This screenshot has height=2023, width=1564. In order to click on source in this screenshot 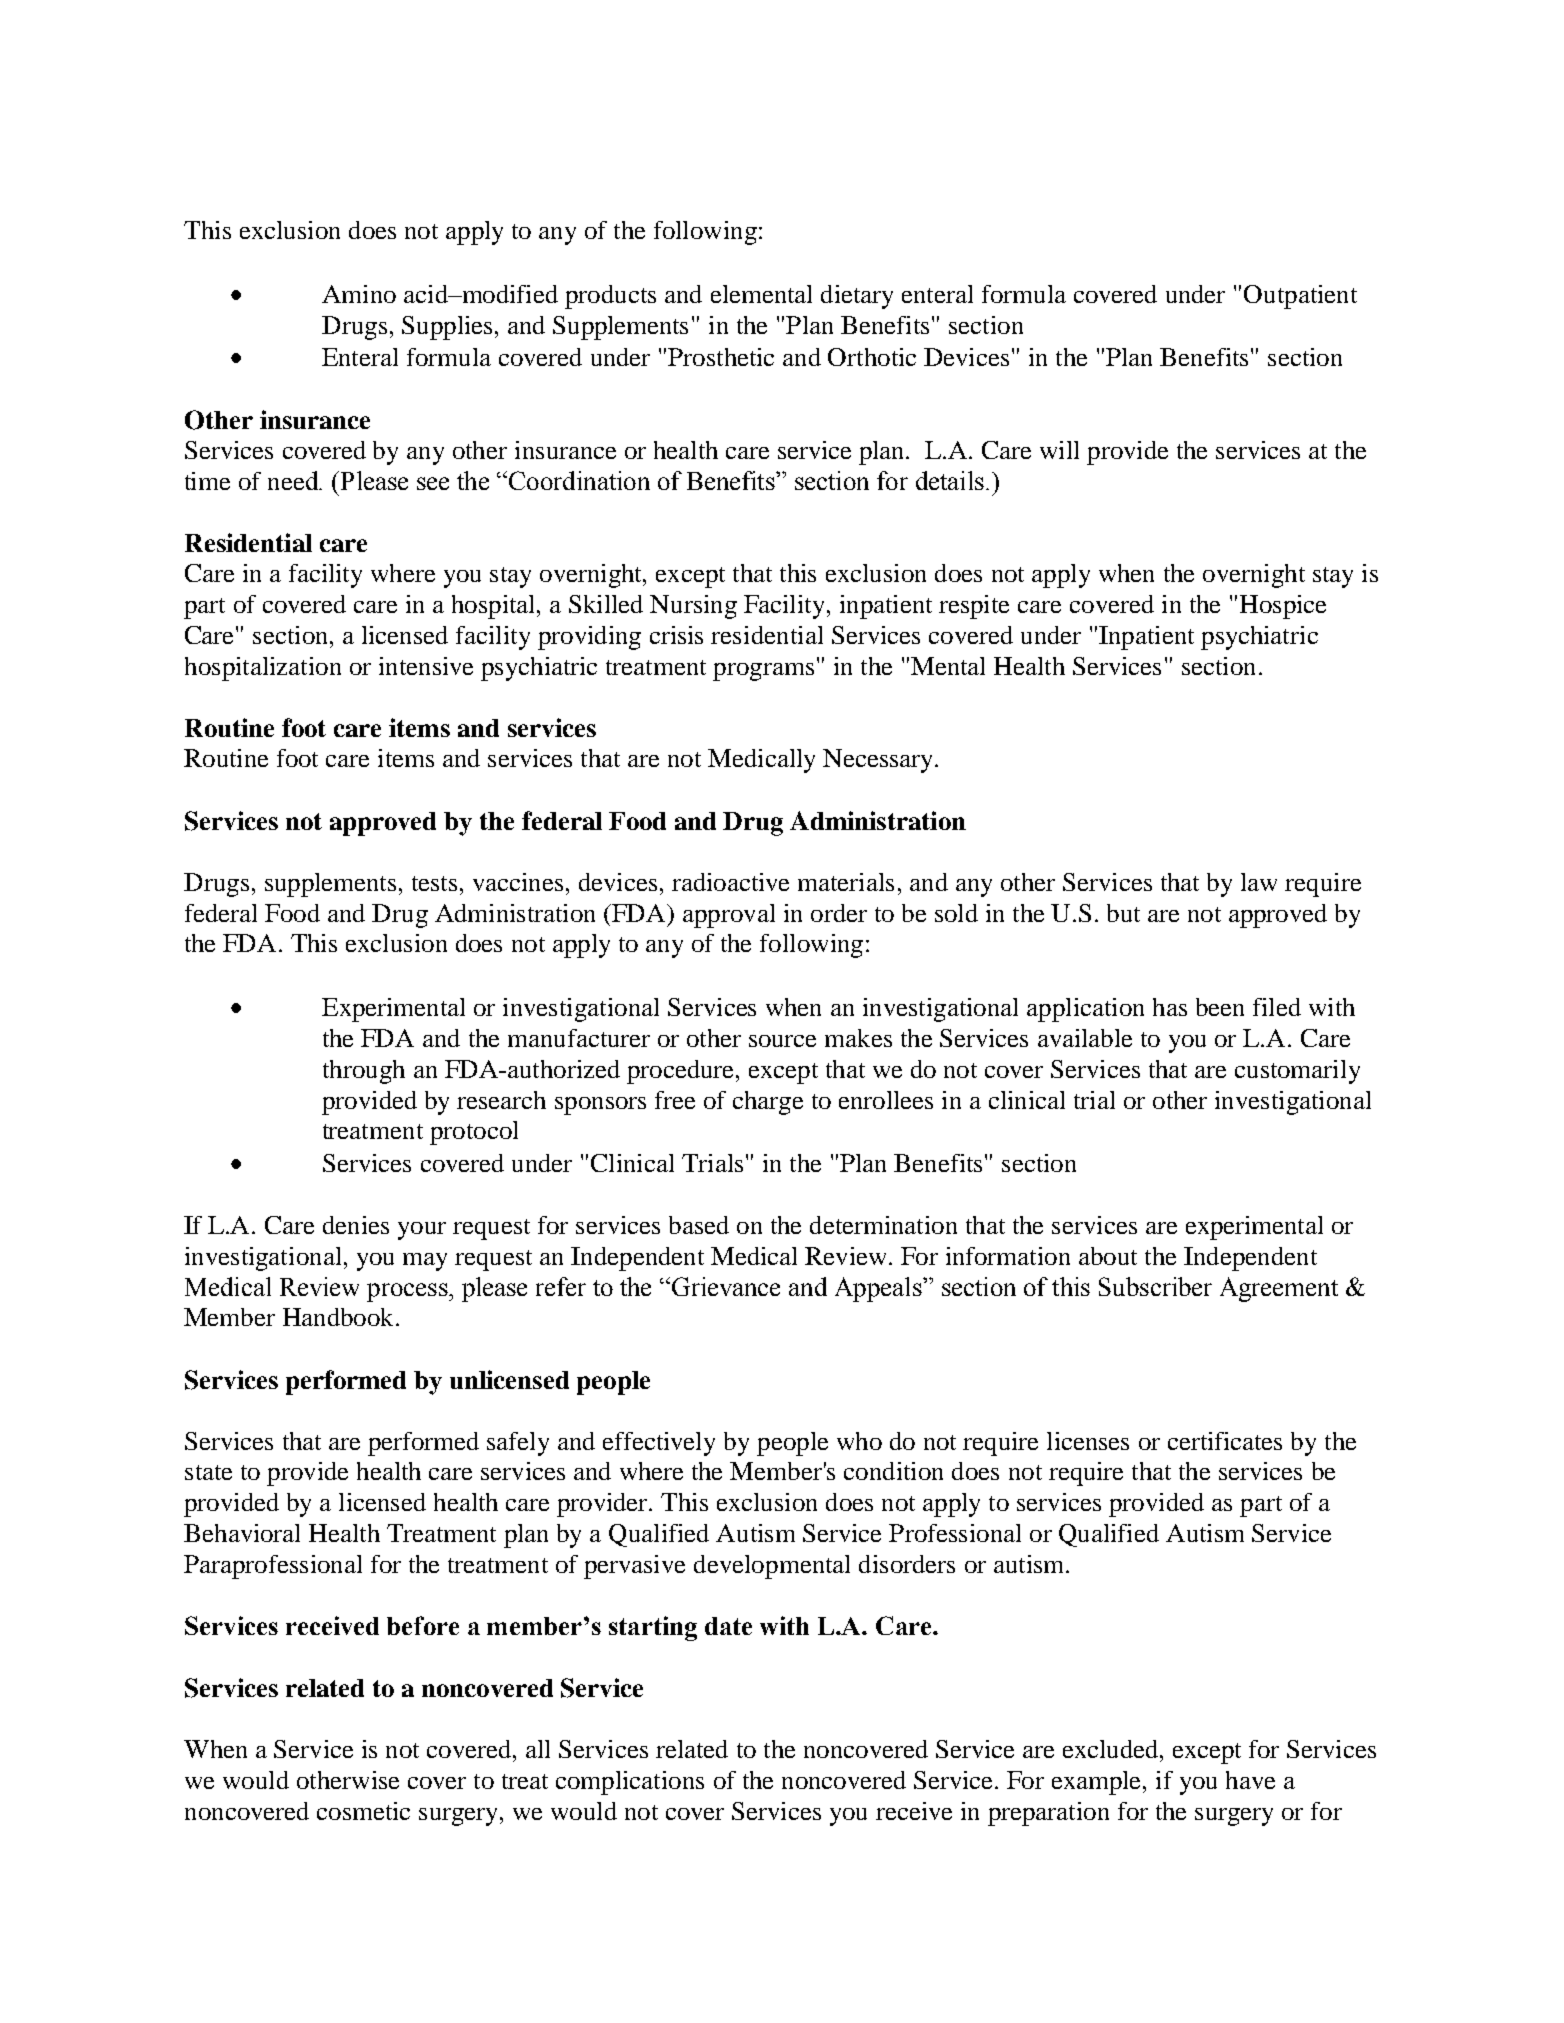, I will do `click(782, 1041)`.
